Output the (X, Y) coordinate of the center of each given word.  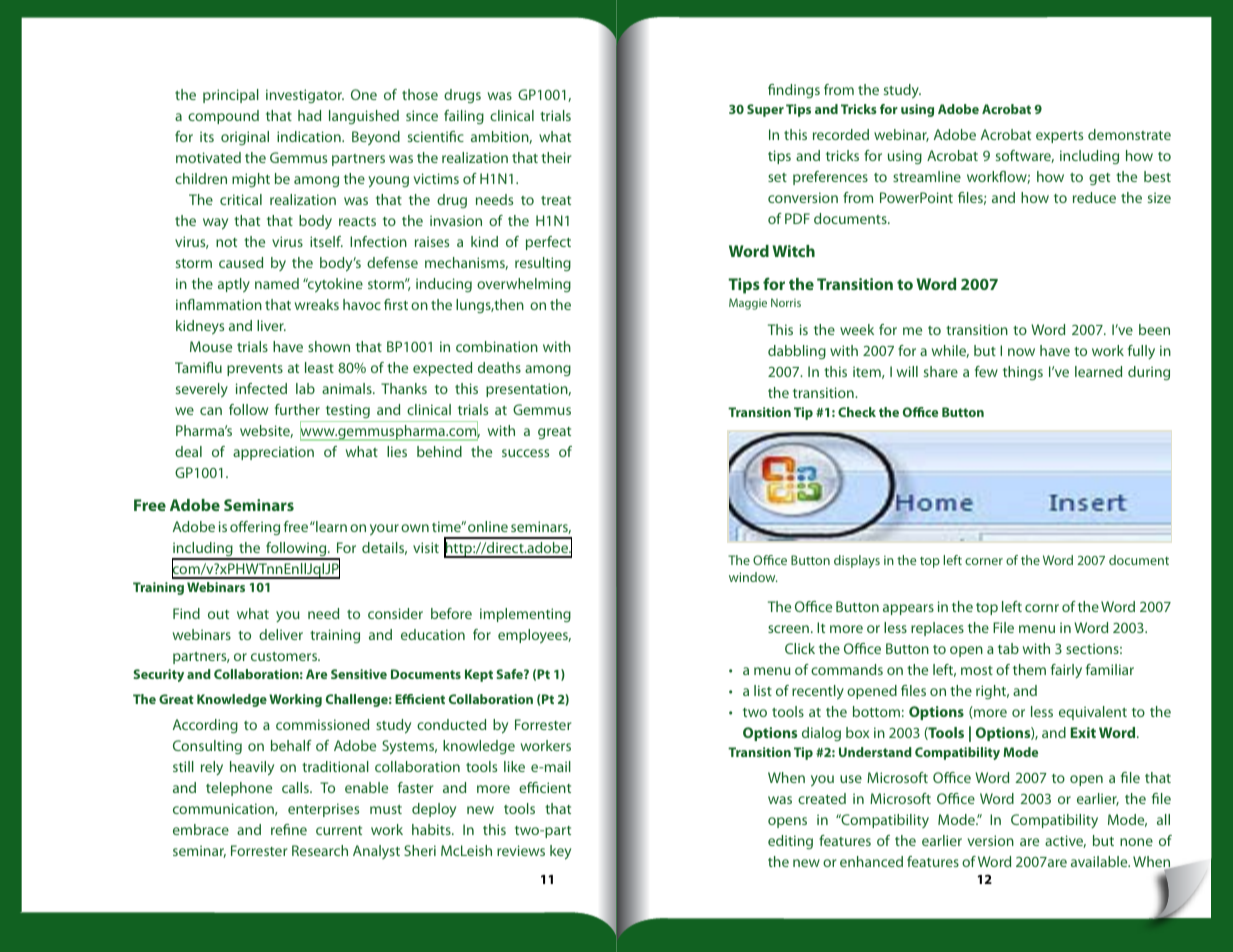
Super (765, 110)
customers (285, 656)
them (1029, 669)
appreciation (273, 453)
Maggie (748, 304)
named (277, 283)
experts (1059, 137)
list (763, 690)
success (525, 453)
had (309, 115)
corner (984, 561)
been (1154, 329)
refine (289, 829)
